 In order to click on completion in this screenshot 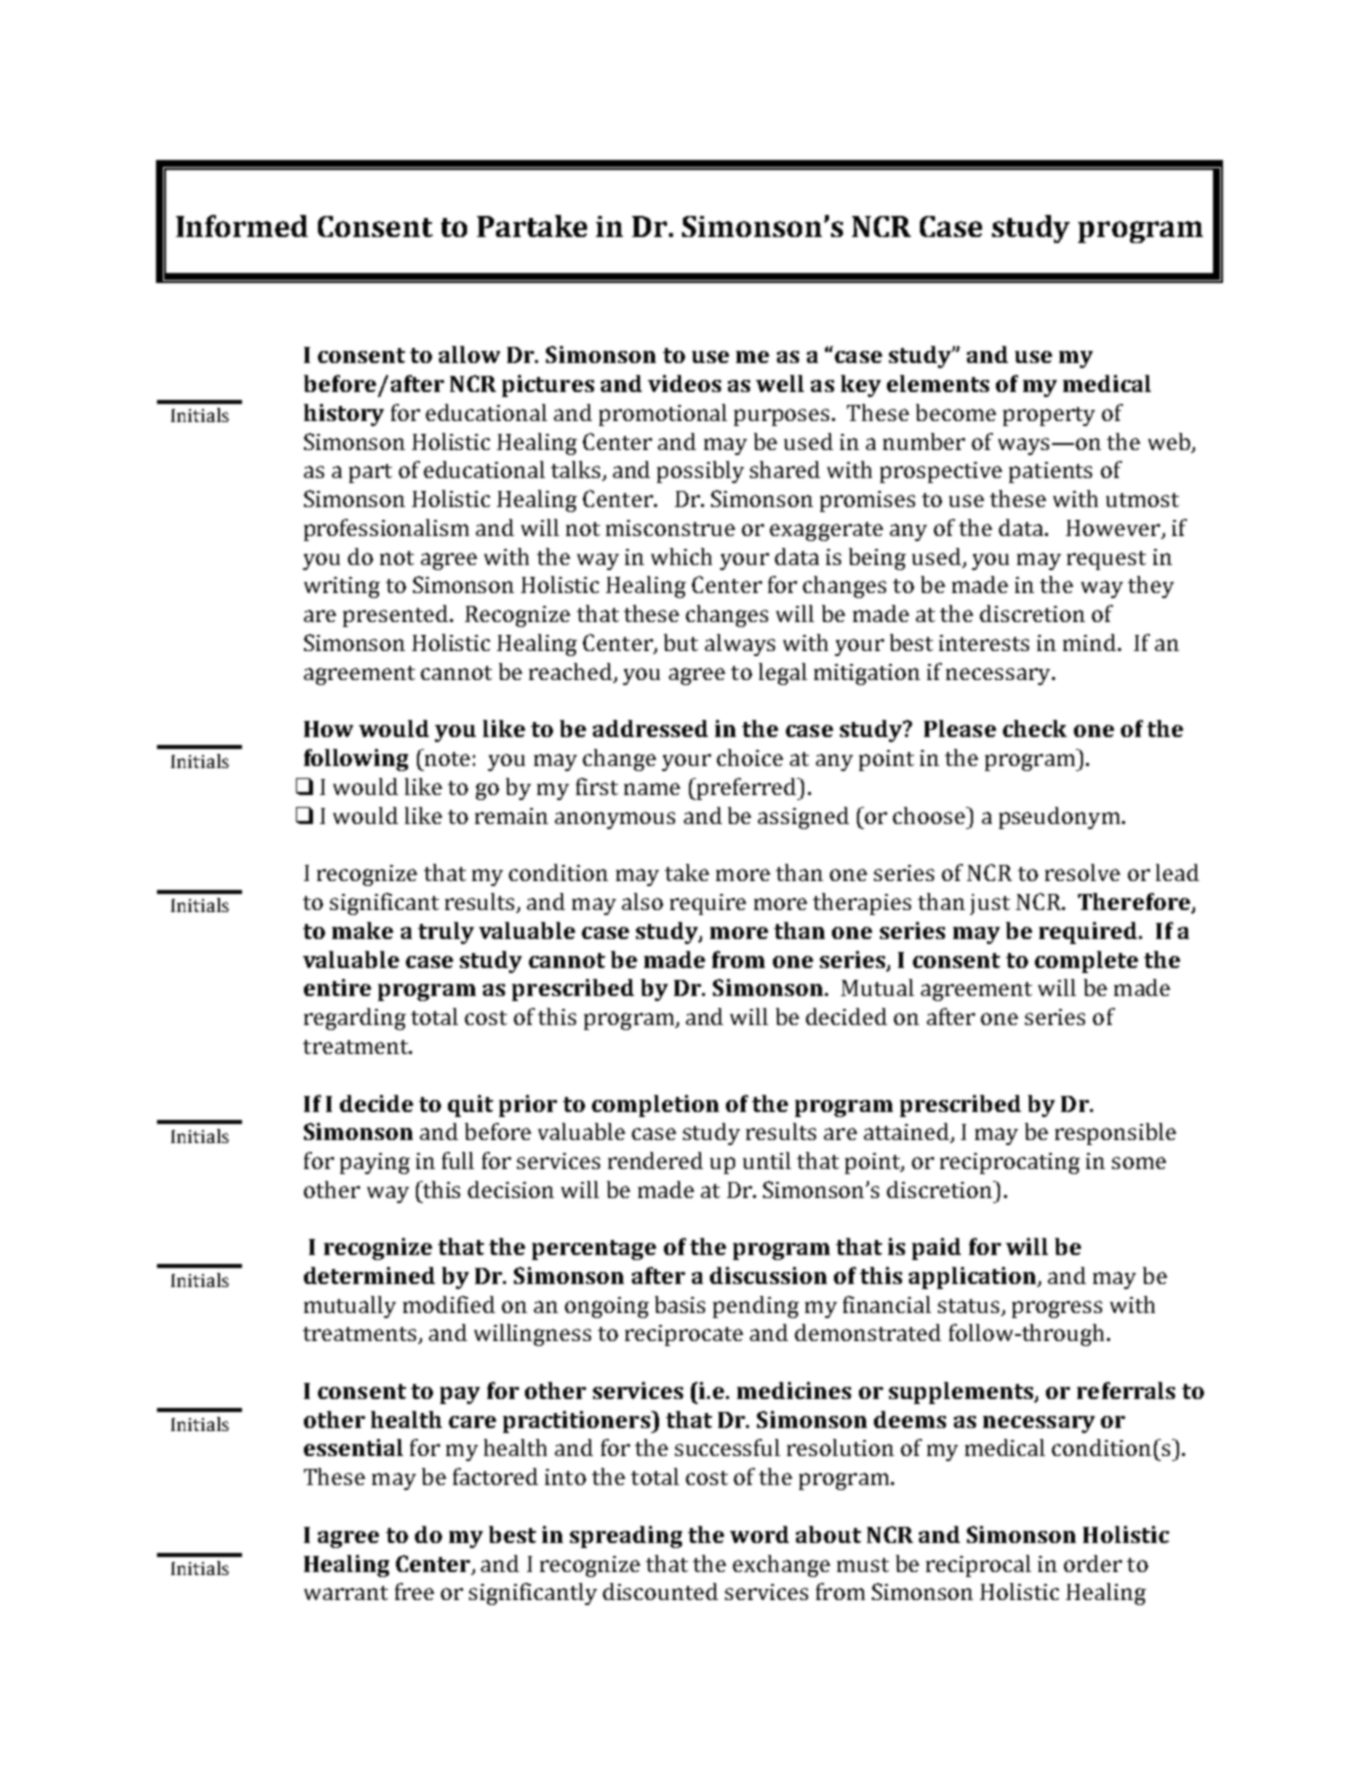, I will do `click(655, 1106)`.
